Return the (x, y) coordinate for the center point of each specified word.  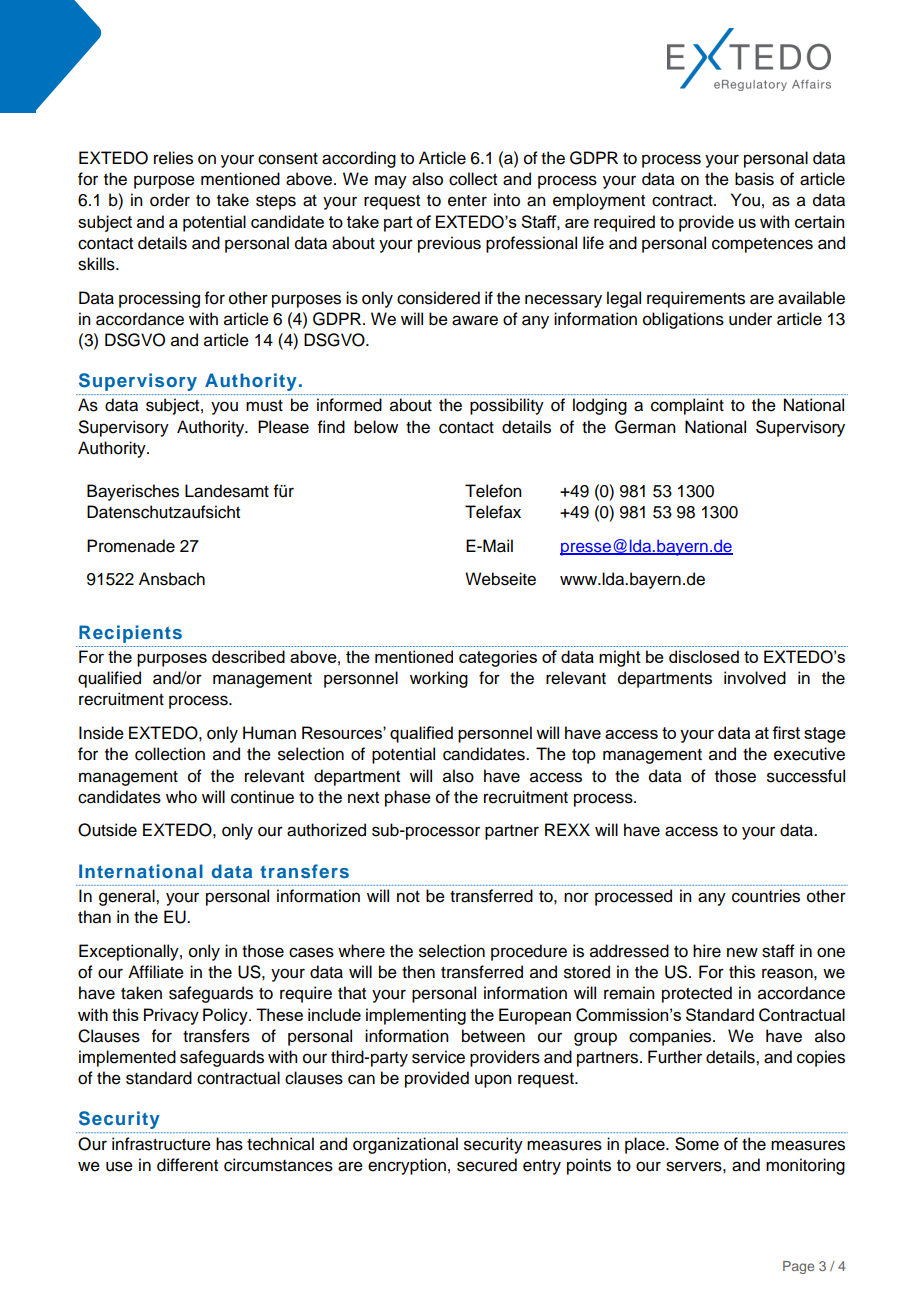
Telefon (493, 491)
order (170, 200)
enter (467, 201)
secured (487, 1165)
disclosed (704, 656)
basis (754, 179)
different (187, 1165)
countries (766, 896)
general (128, 897)
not (408, 897)
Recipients (130, 634)
